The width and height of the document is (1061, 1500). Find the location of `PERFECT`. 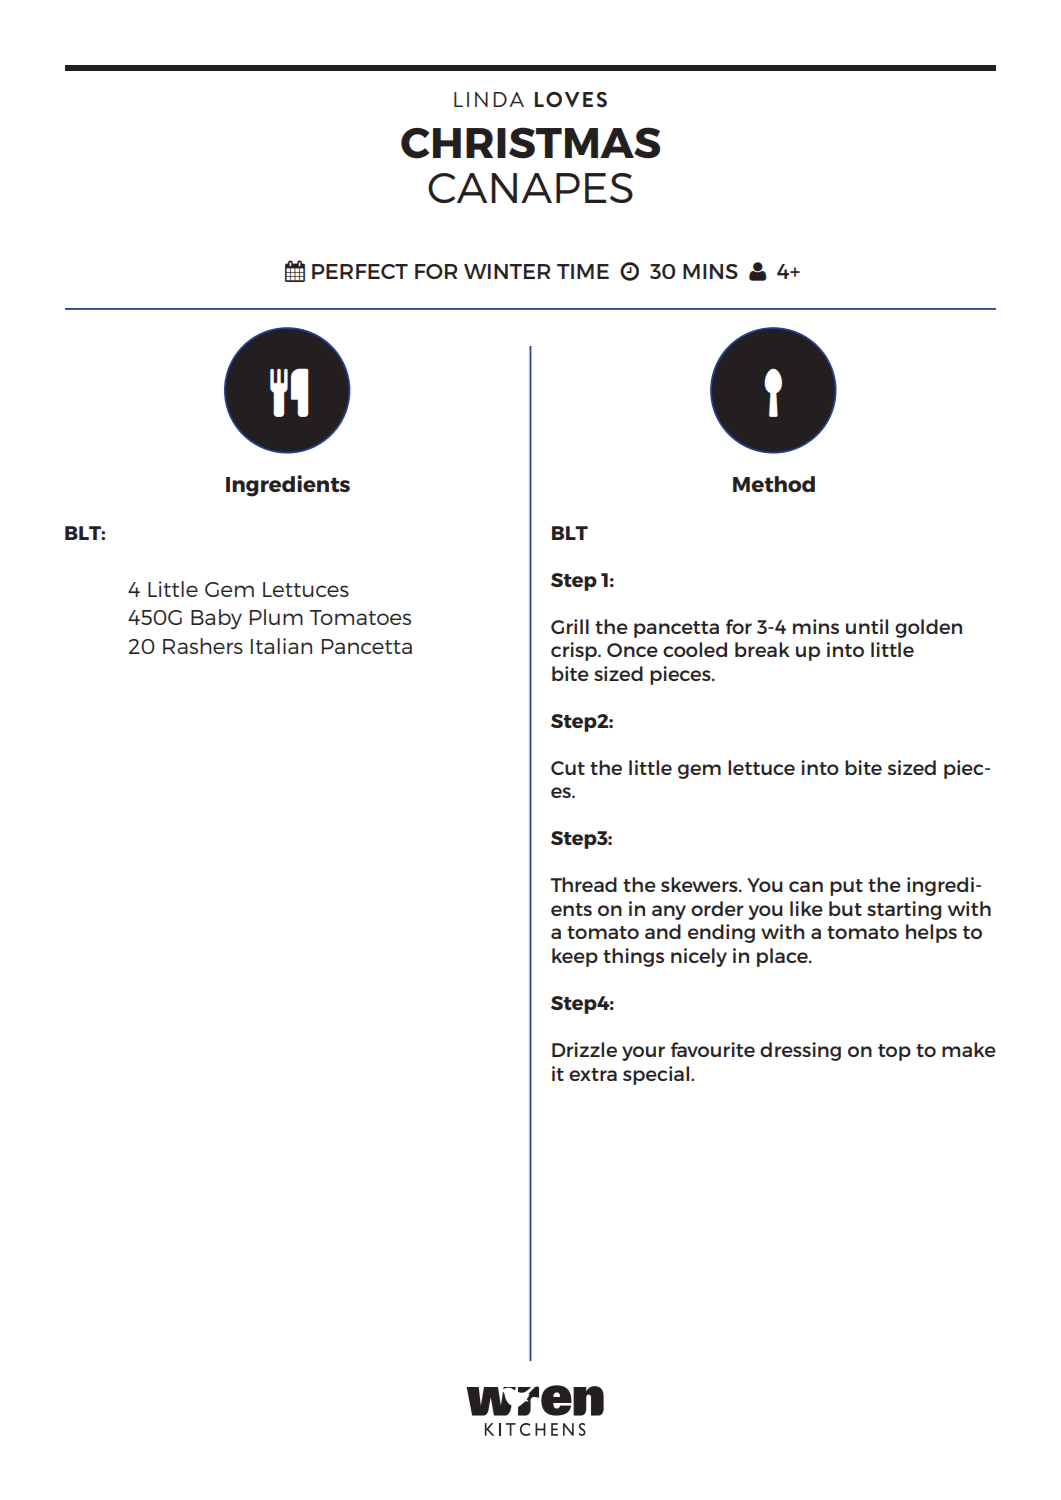

PERFECT is located at coordinates (360, 271).
